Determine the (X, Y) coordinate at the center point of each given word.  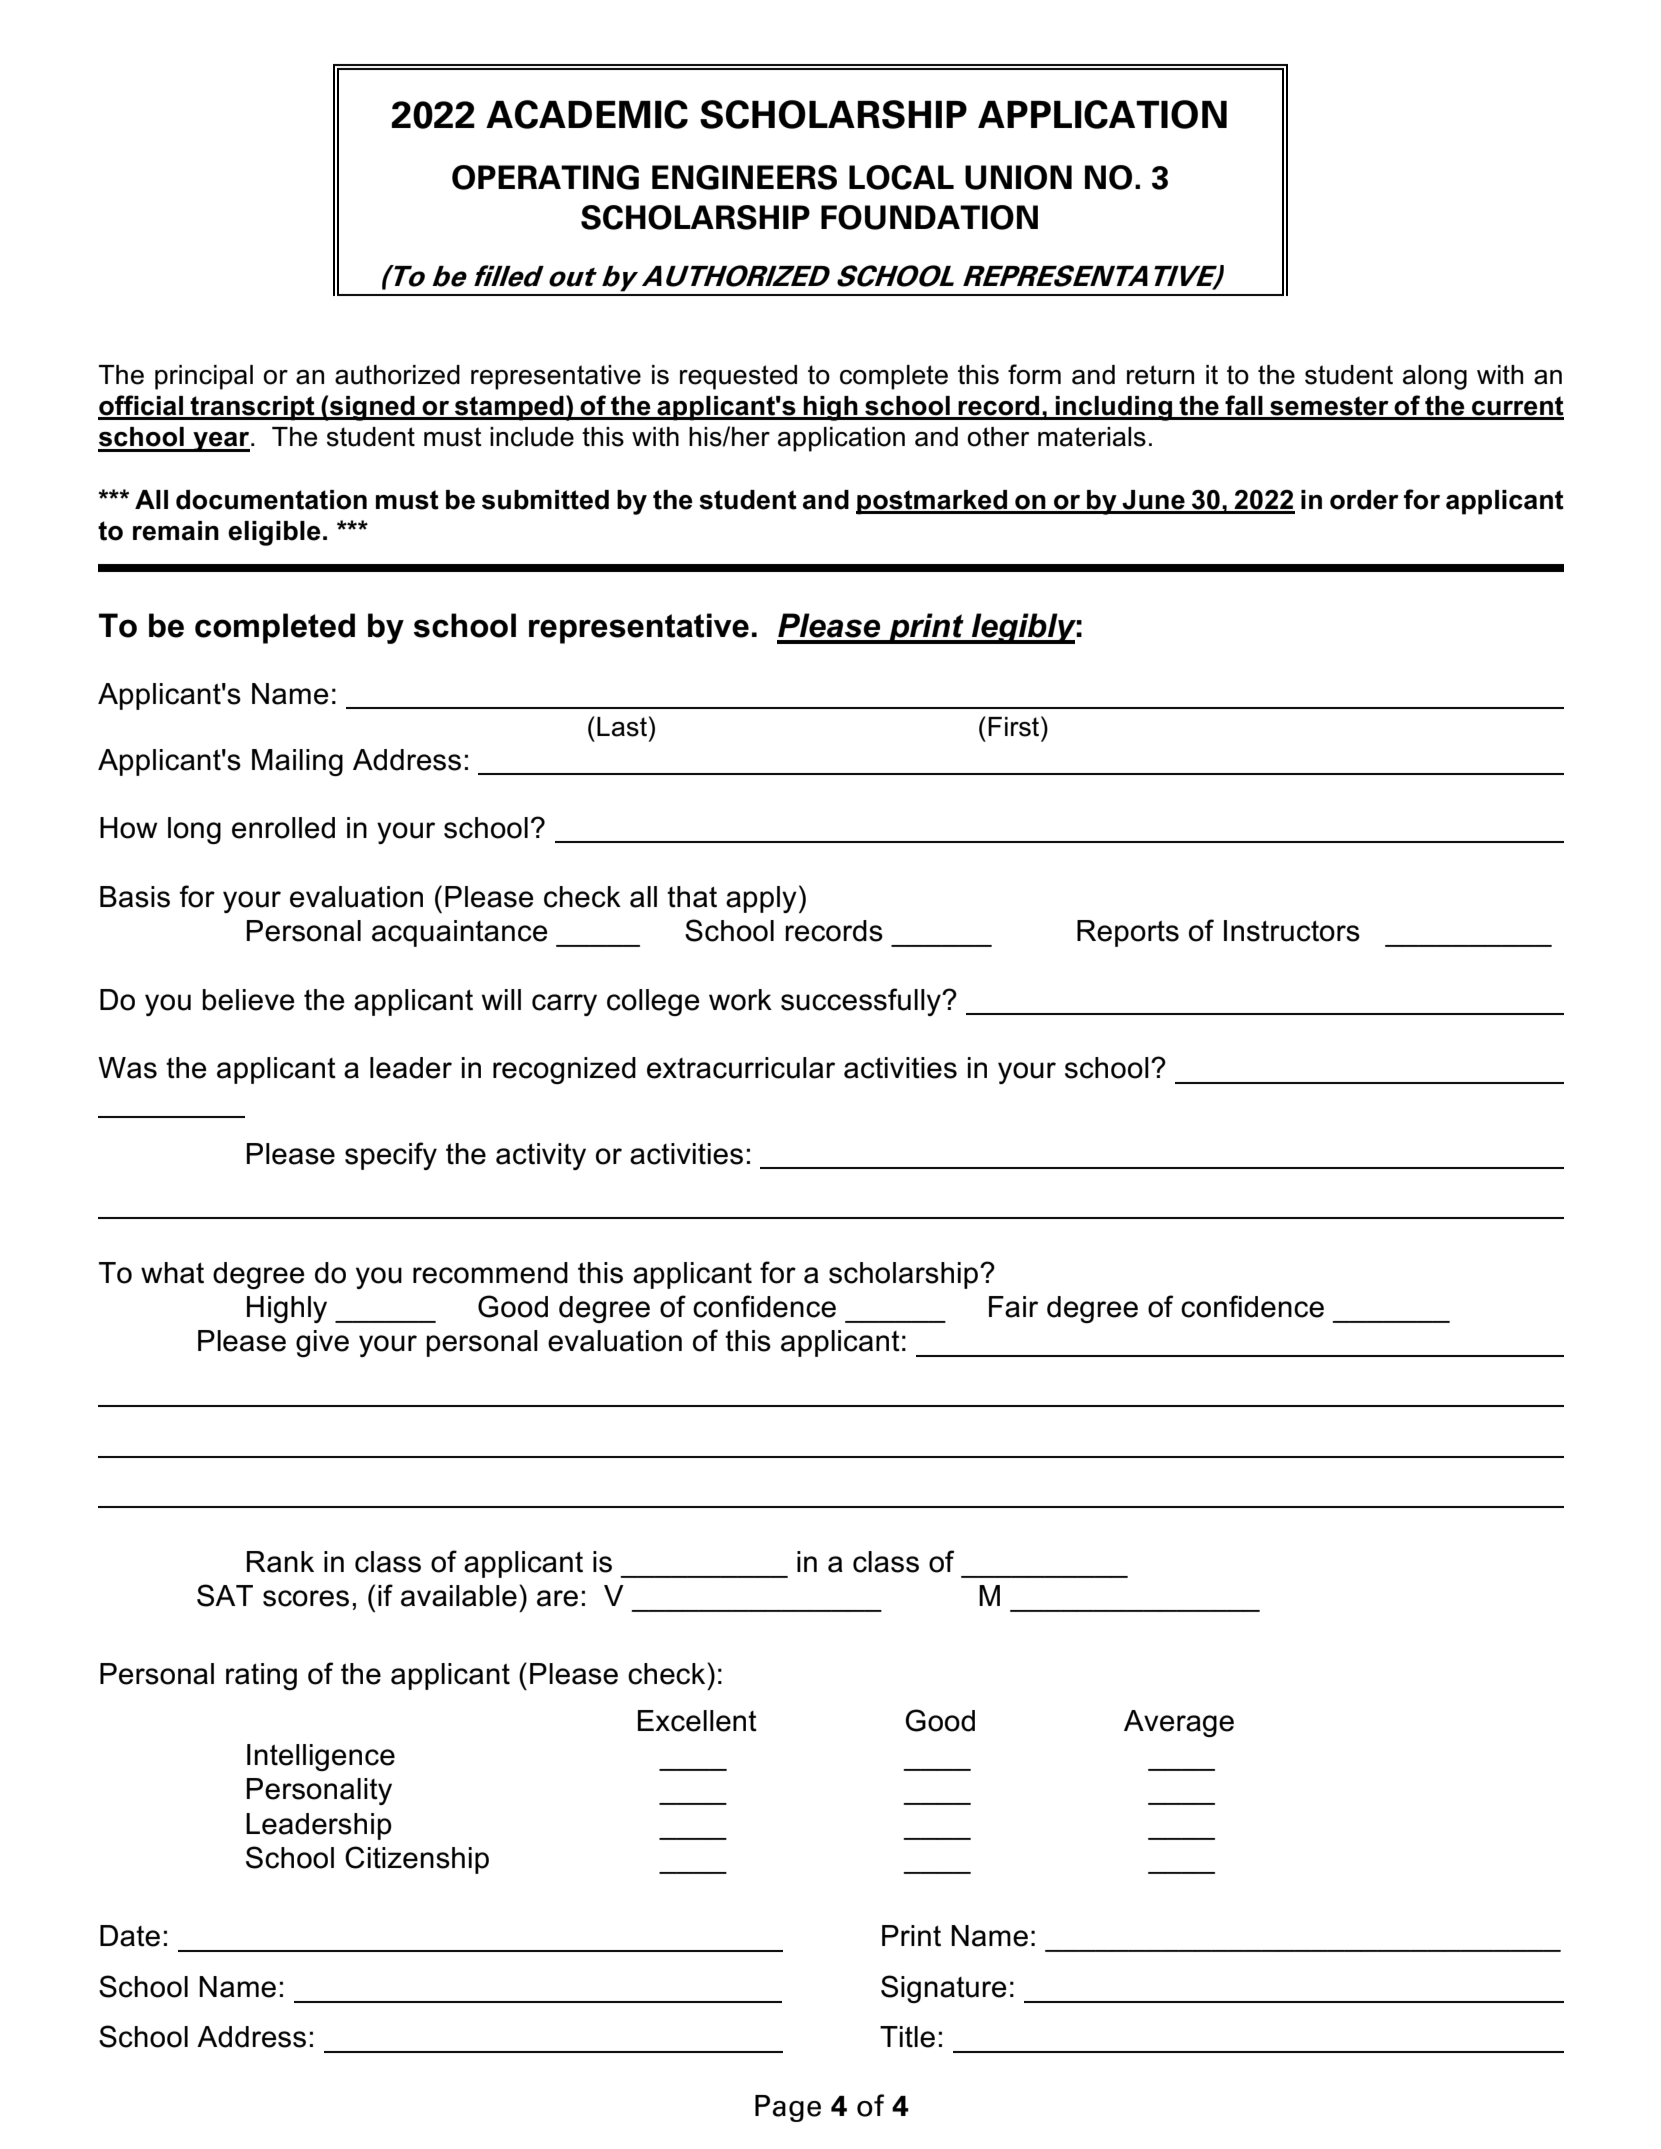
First (1015, 726)
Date (130, 1936)
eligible (274, 533)
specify (391, 1156)
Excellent (697, 1721)
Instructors (1292, 931)
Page (788, 2108)
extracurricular (741, 1068)
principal (204, 377)
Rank (280, 1562)
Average (1179, 1723)
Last (622, 727)
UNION (1018, 177)
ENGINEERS (744, 177)
